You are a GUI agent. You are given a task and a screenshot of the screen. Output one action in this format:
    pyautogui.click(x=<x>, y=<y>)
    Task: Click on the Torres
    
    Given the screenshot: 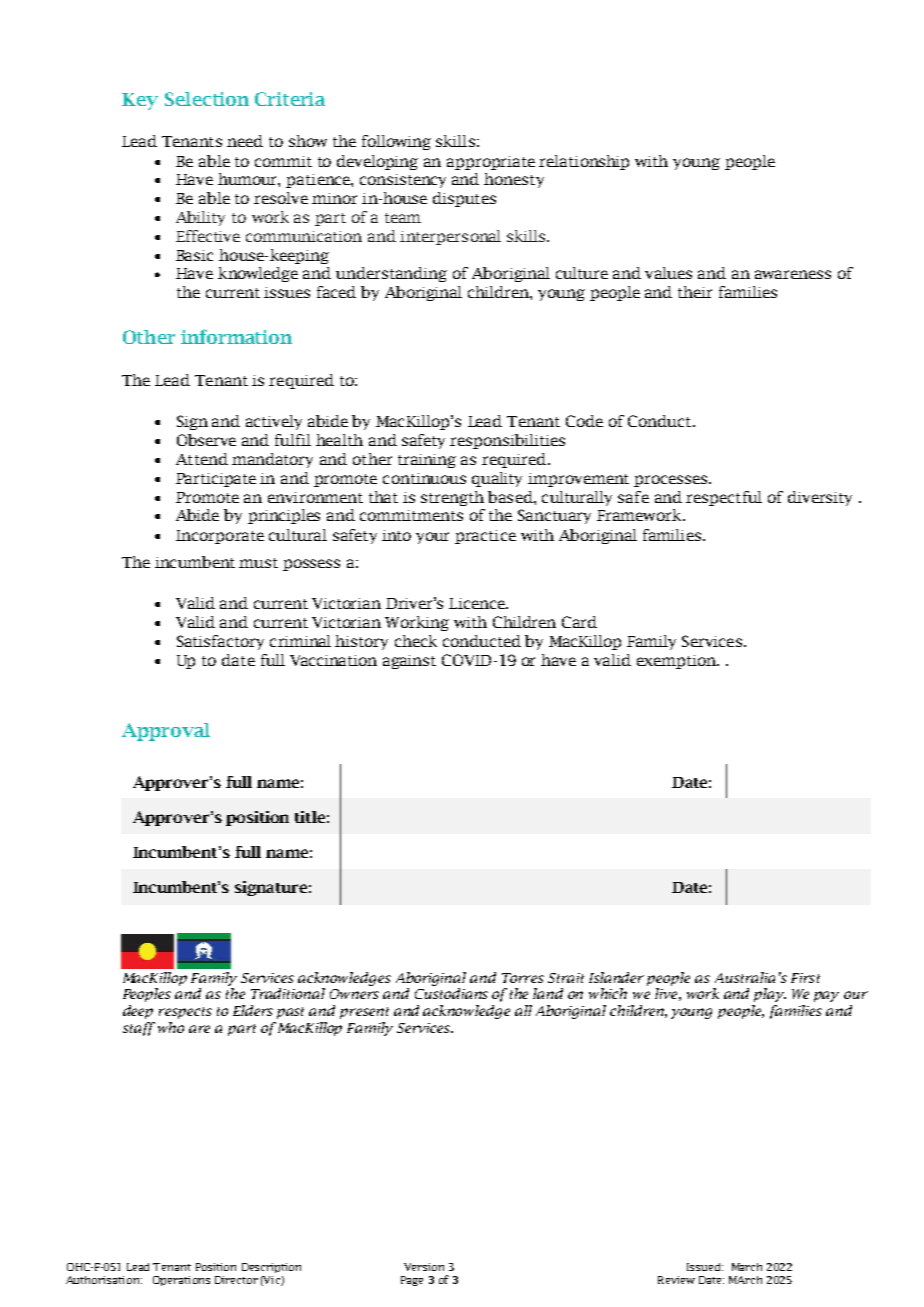 What is the action you would take?
    pyautogui.click(x=523, y=978)
